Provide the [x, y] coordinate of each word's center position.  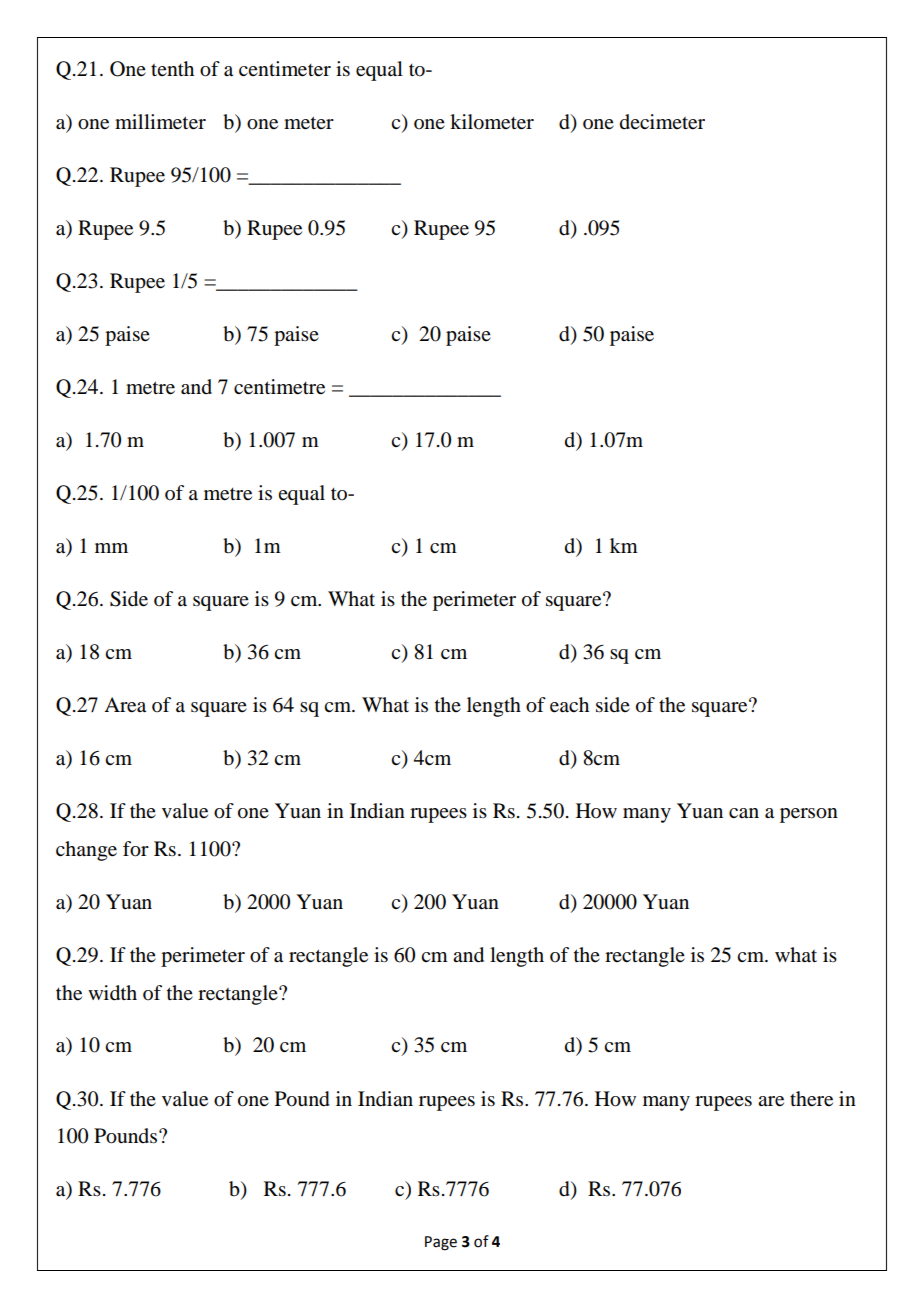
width [112, 993]
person [809, 815]
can [744, 813]
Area [125, 705]
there [811, 1099]
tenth [172, 68]
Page [441, 1243]
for [136, 849]
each [569, 705]
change [86, 851]
